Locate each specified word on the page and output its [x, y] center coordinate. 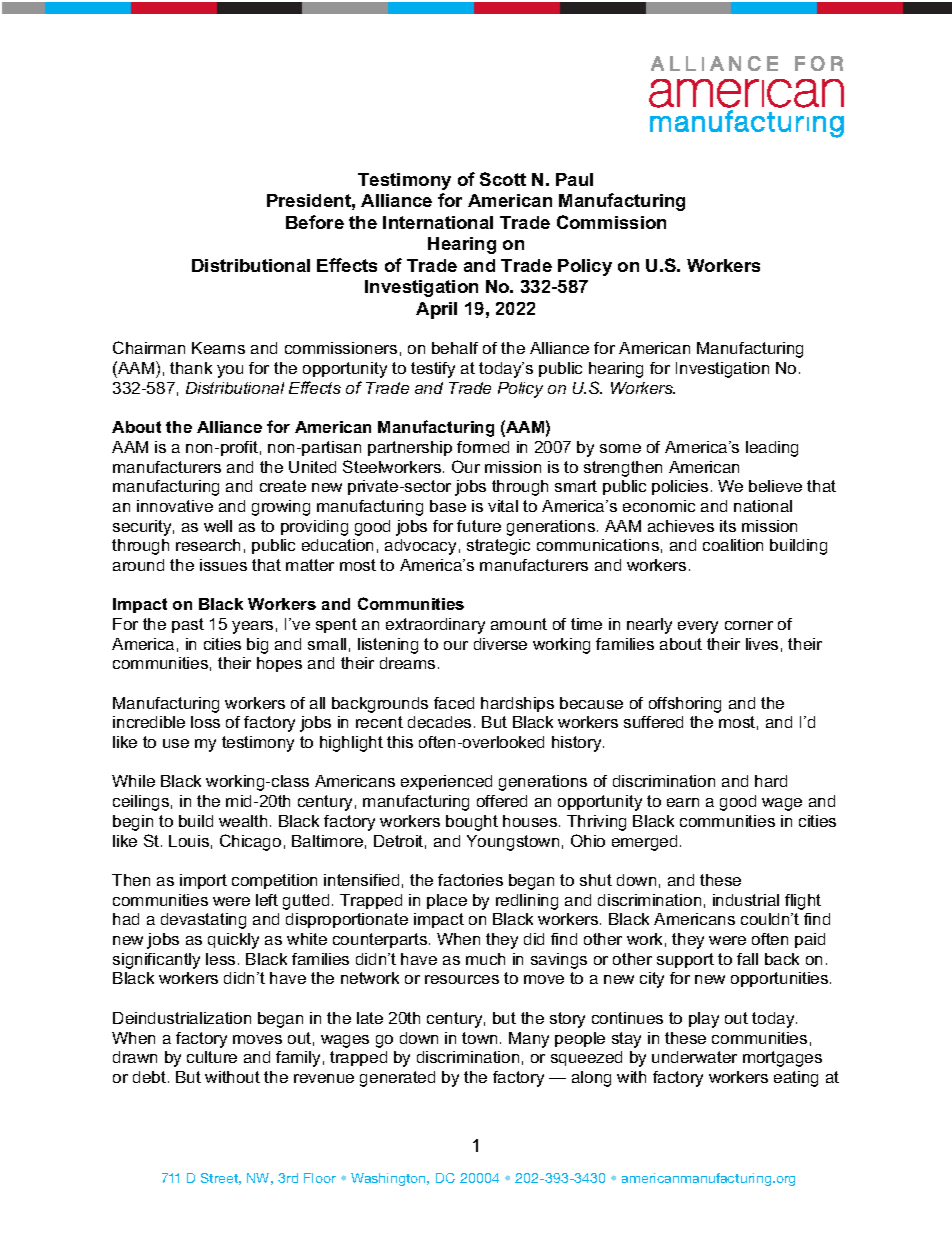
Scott [503, 179]
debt [149, 1077]
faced [454, 703]
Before [315, 222]
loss [205, 722]
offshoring [685, 705]
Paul [574, 179]
